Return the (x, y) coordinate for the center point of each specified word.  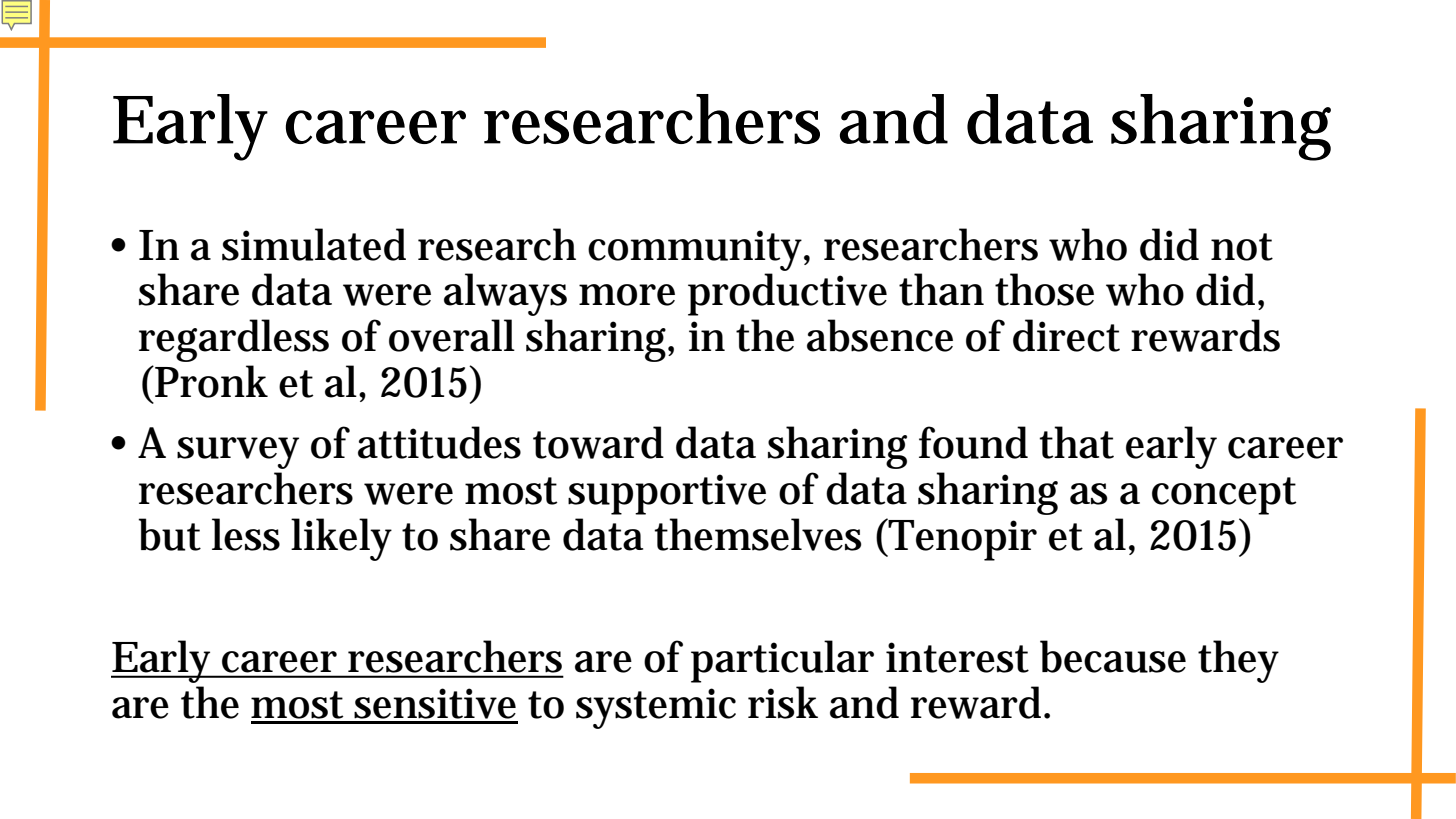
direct (1066, 335)
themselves (758, 534)
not (1242, 247)
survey (238, 453)
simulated (314, 244)
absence (880, 335)
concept (1224, 496)
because (1113, 656)
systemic (656, 708)
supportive (667, 494)
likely (341, 539)
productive (787, 294)
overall (452, 335)
